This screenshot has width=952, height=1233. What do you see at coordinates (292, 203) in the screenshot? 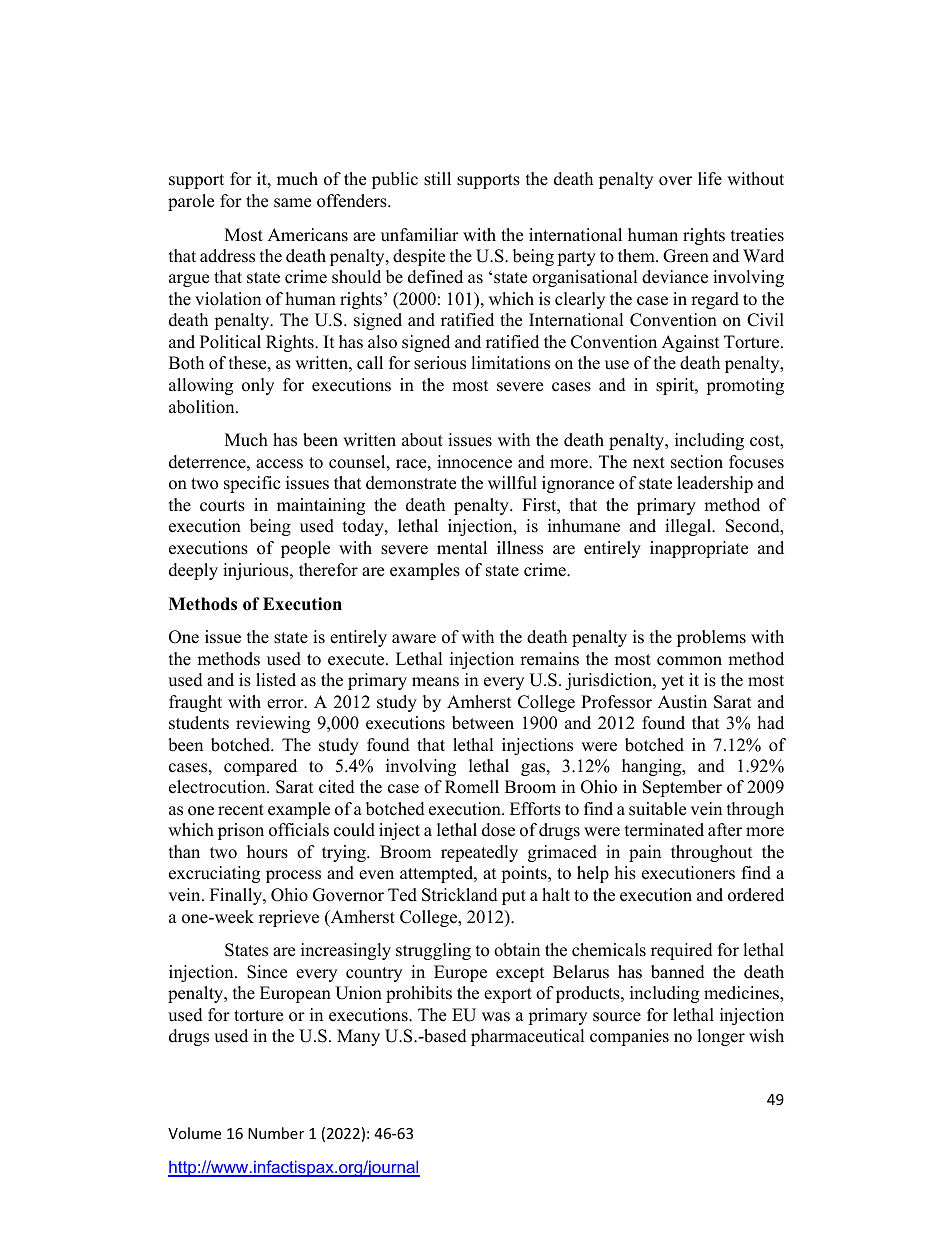
I see `same` at bounding box center [292, 203].
